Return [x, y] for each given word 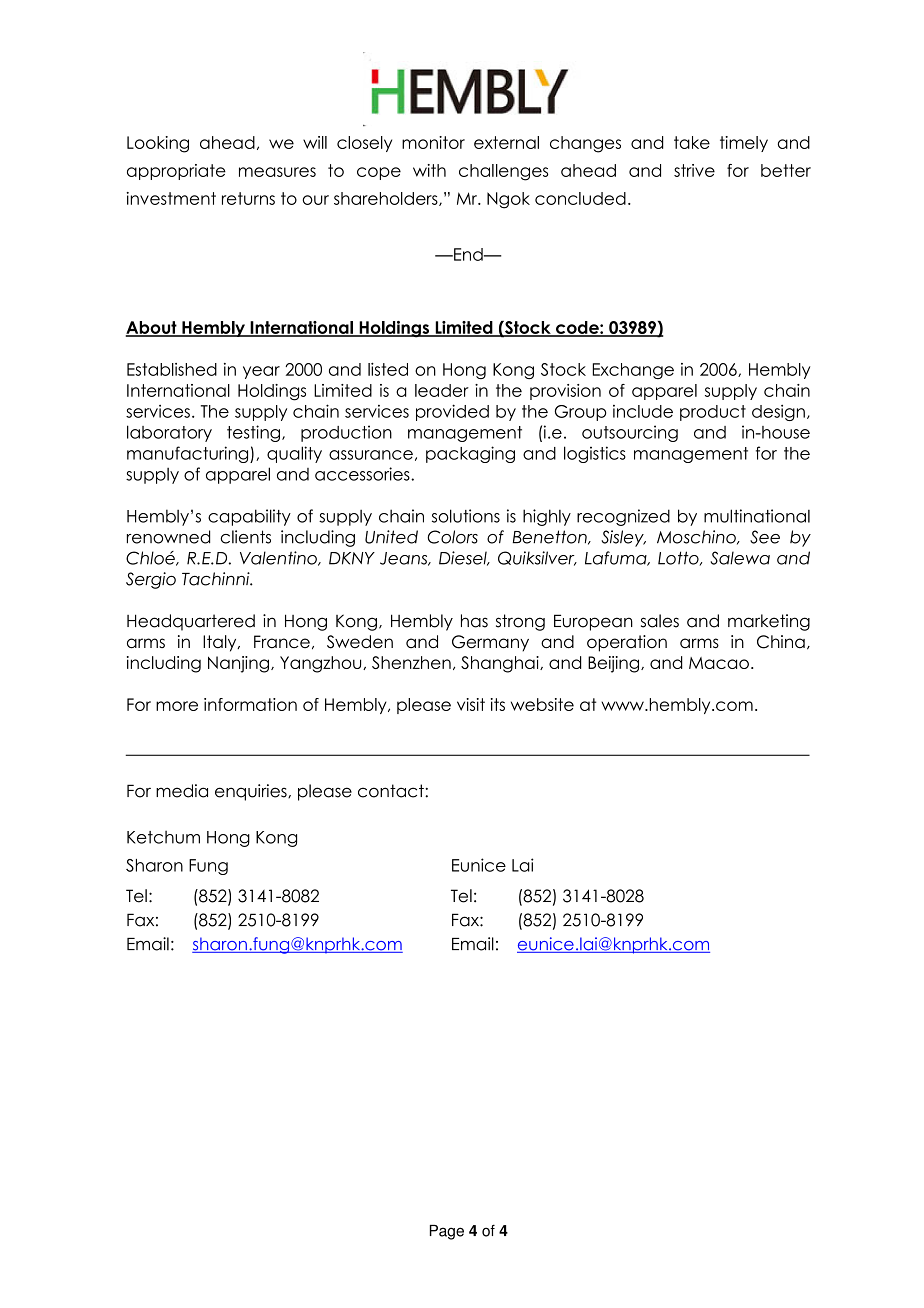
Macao [719, 663]
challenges [503, 172]
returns [248, 198]
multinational [757, 516]
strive [694, 170]
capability [249, 517]
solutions [466, 516]
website [542, 704]
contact [392, 791]
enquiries [252, 792]
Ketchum [163, 837]
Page [447, 1232]
